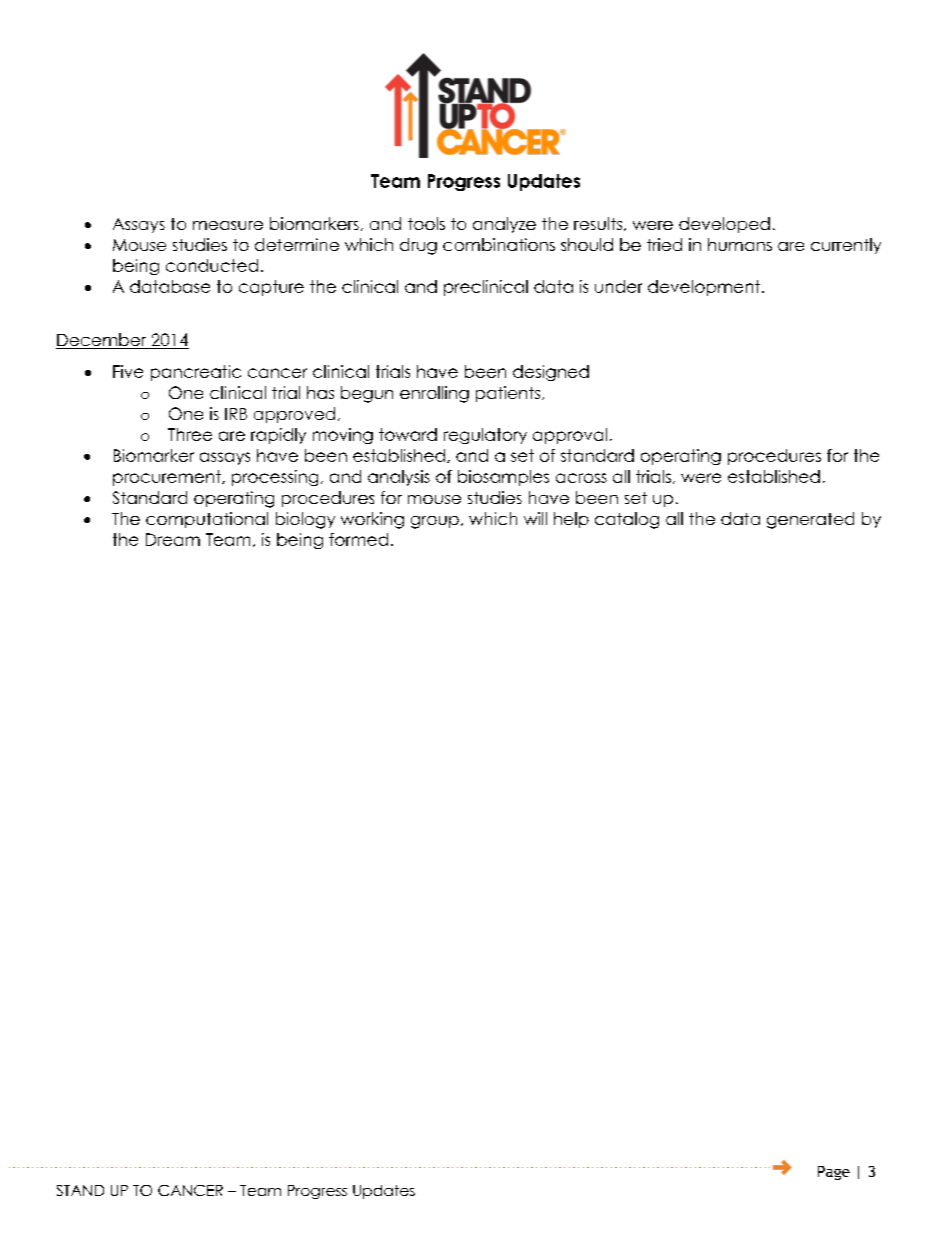  I want to click on computational, so click(207, 520).
